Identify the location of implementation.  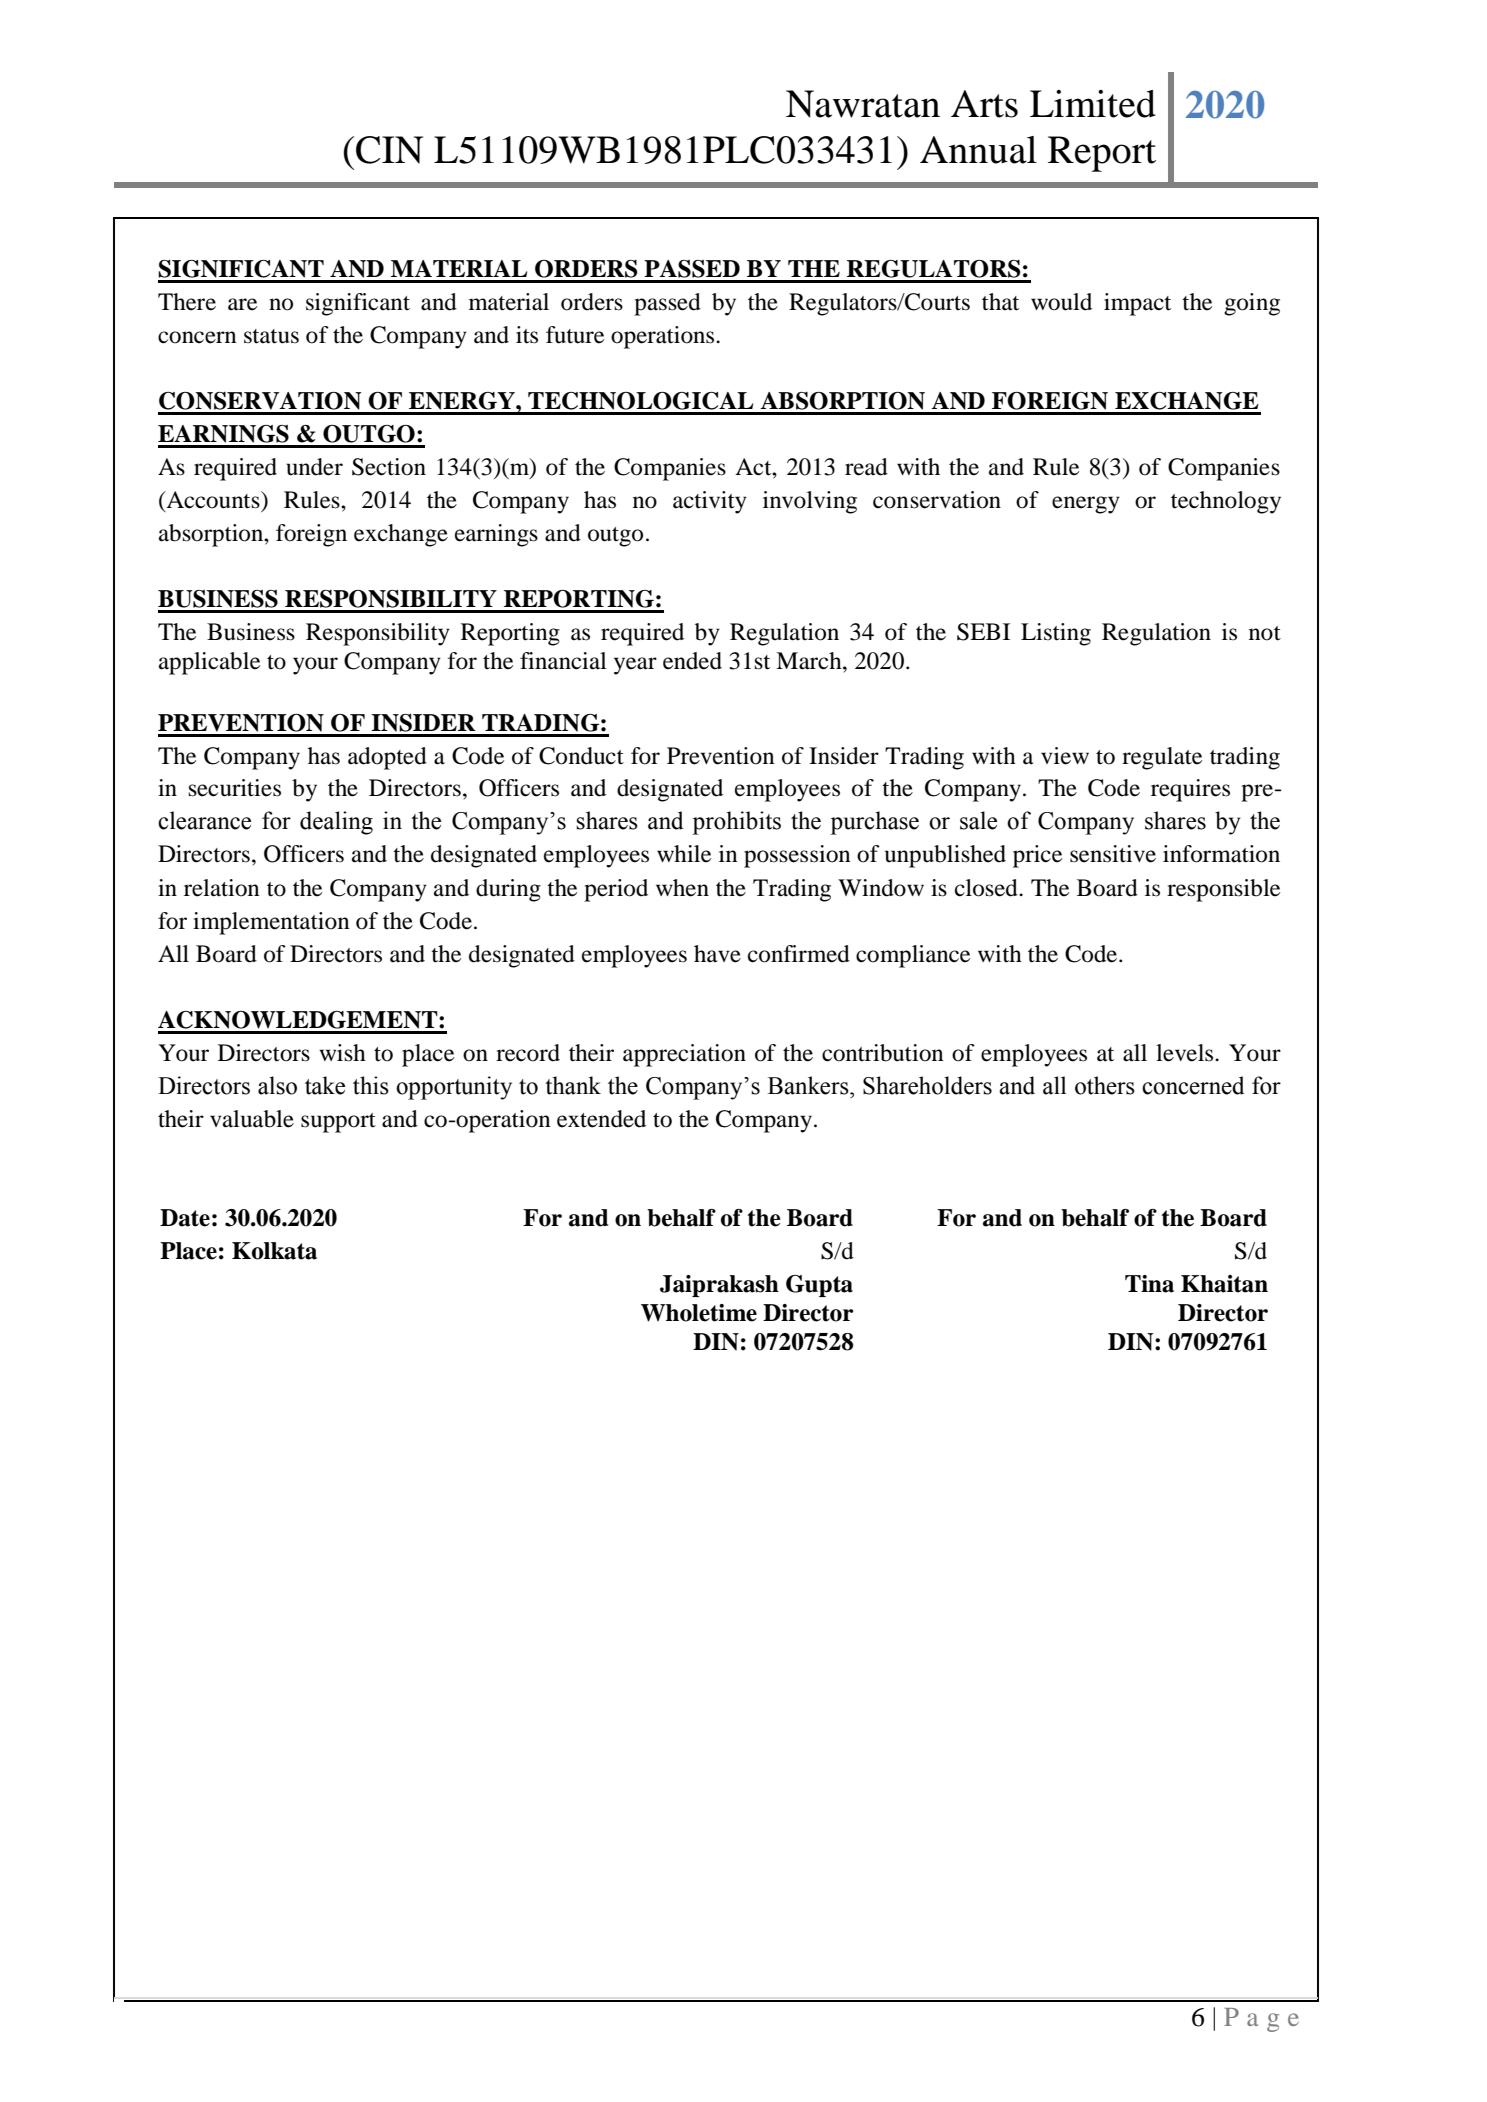
(271, 923).
